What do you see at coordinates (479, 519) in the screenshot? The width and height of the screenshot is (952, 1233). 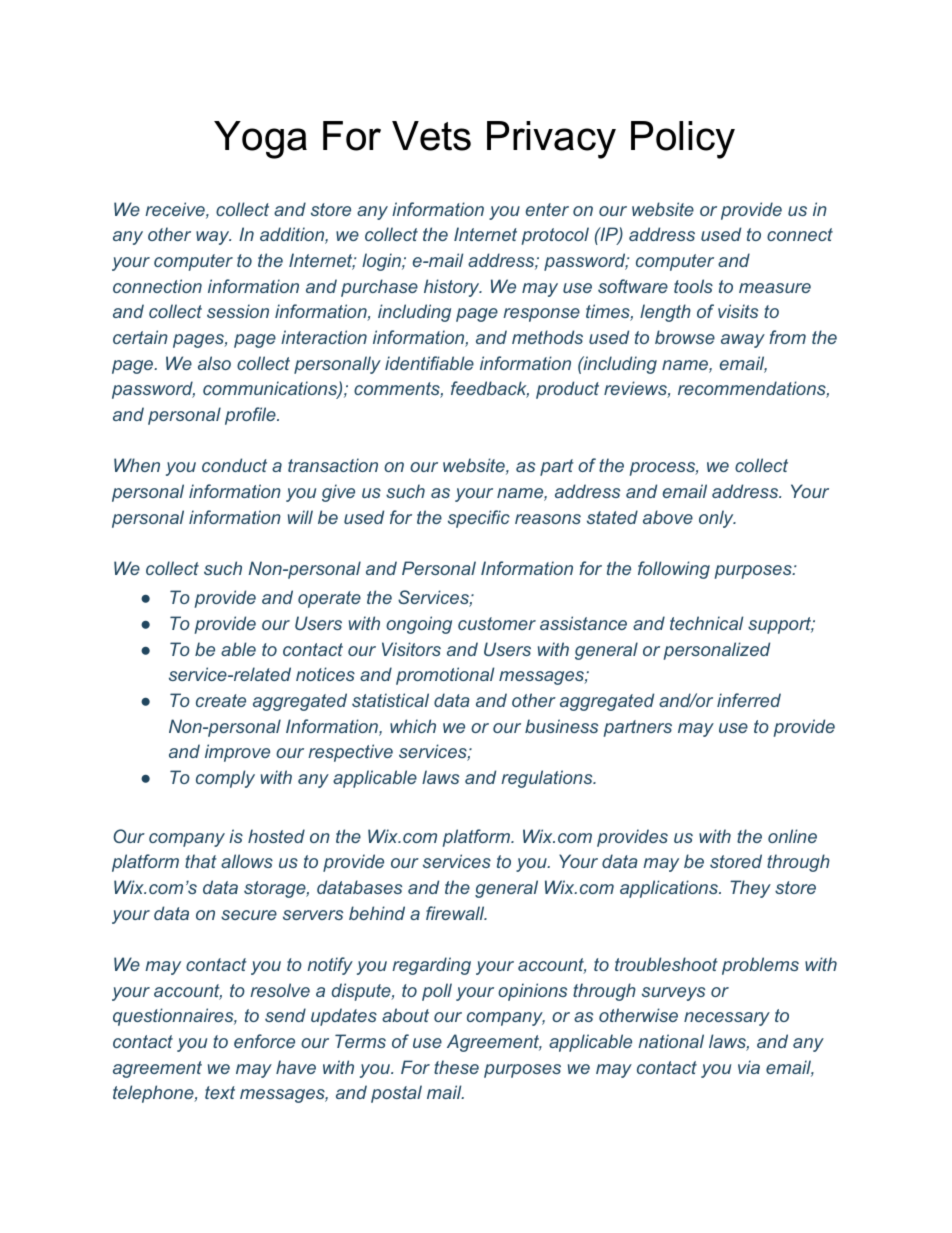 I see `specific` at bounding box center [479, 519].
